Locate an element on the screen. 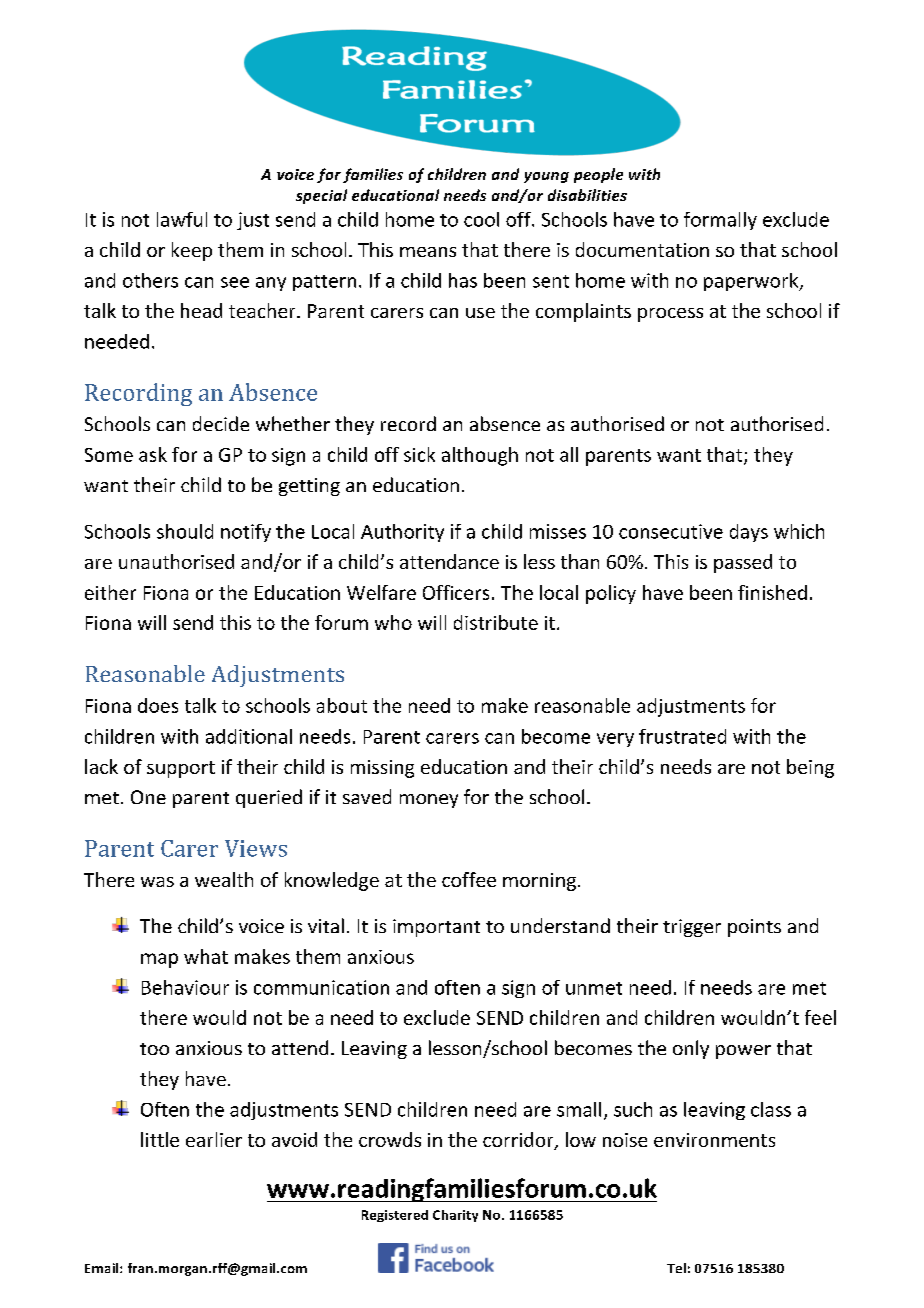 The width and height of the screenshot is (924, 1308). lawful is located at coordinates (182, 219).
